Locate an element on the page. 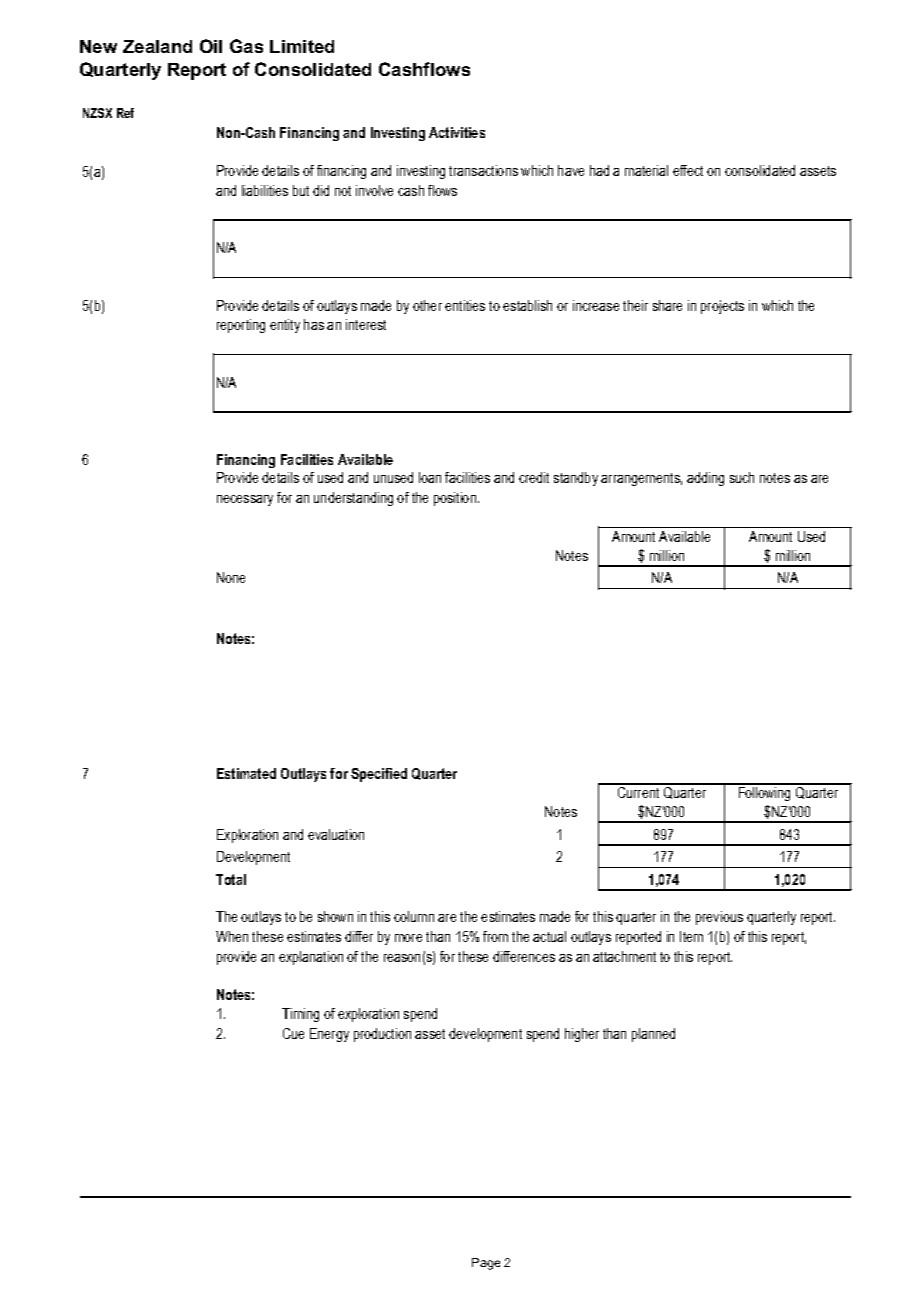  Cue is located at coordinates (293, 1033).
